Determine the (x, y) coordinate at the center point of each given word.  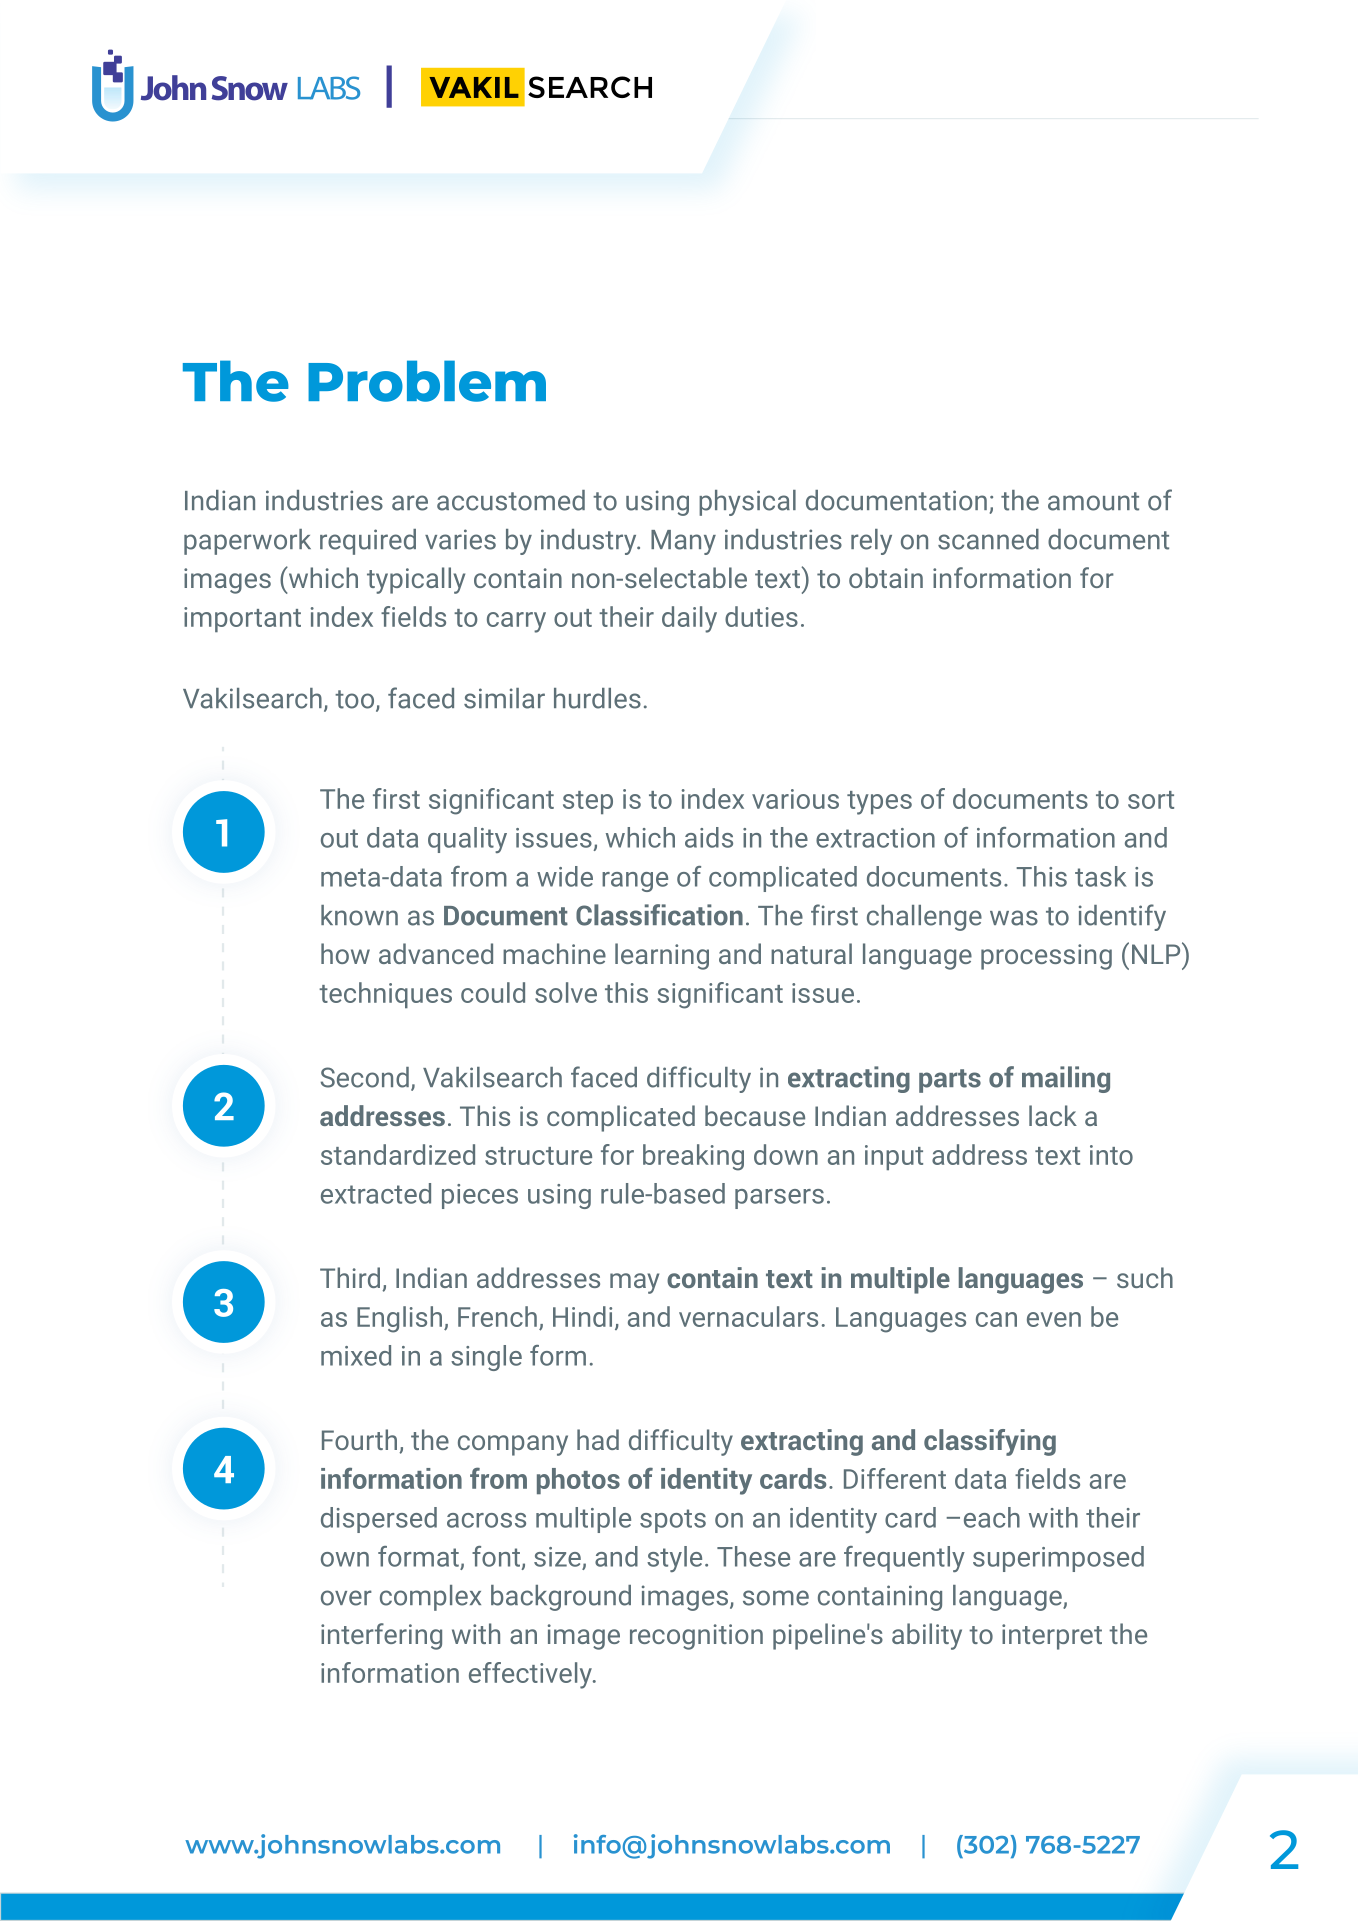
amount (1093, 501)
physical (747, 503)
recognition (696, 1637)
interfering (381, 1636)
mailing (1066, 1079)
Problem (427, 381)
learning (662, 956)
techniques (385, 995)
